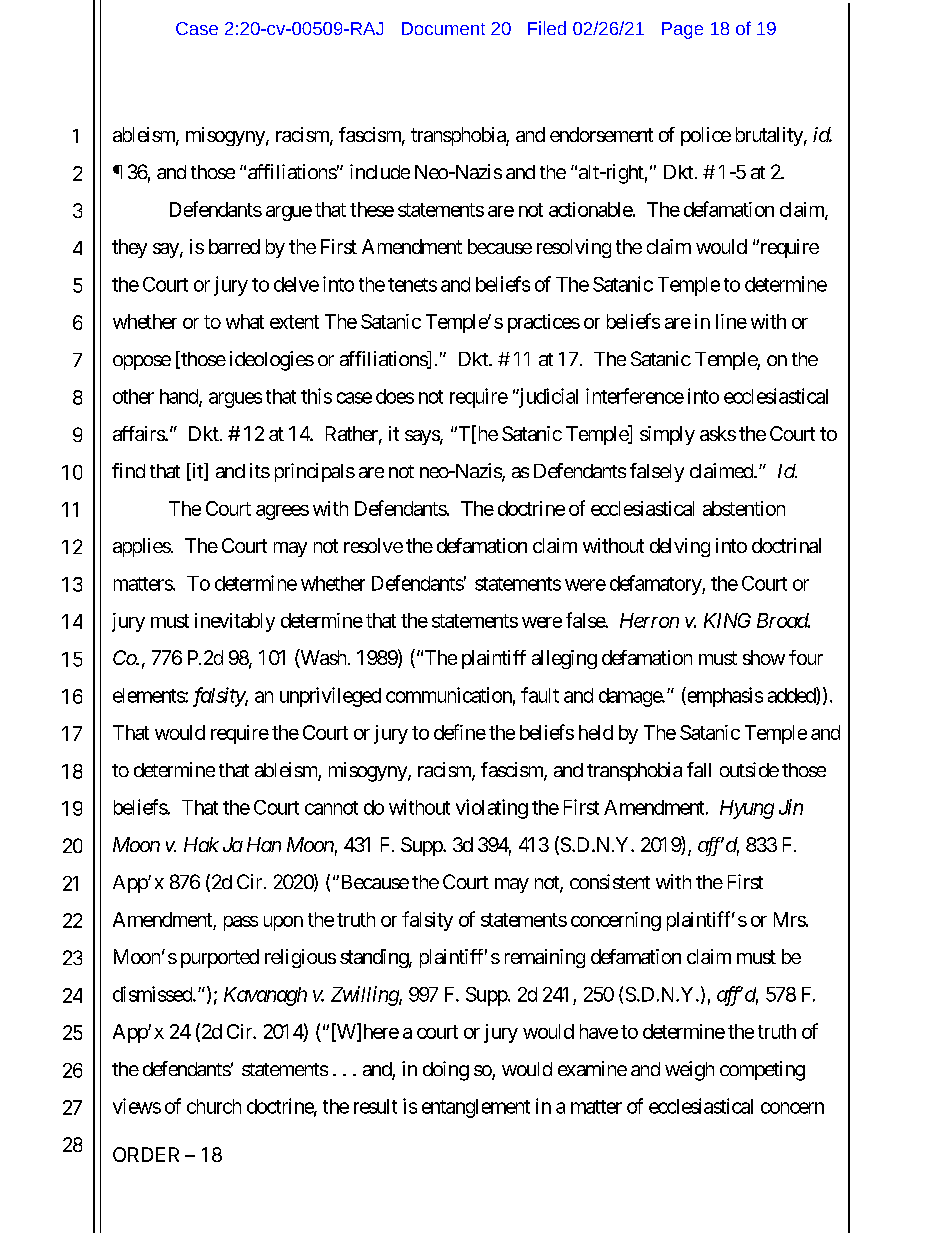 The width and height of the page is (952, 1233). What do you see at coordinates (201, 844) in the page?
I see `Hak` at bounding box center [201, 844].
